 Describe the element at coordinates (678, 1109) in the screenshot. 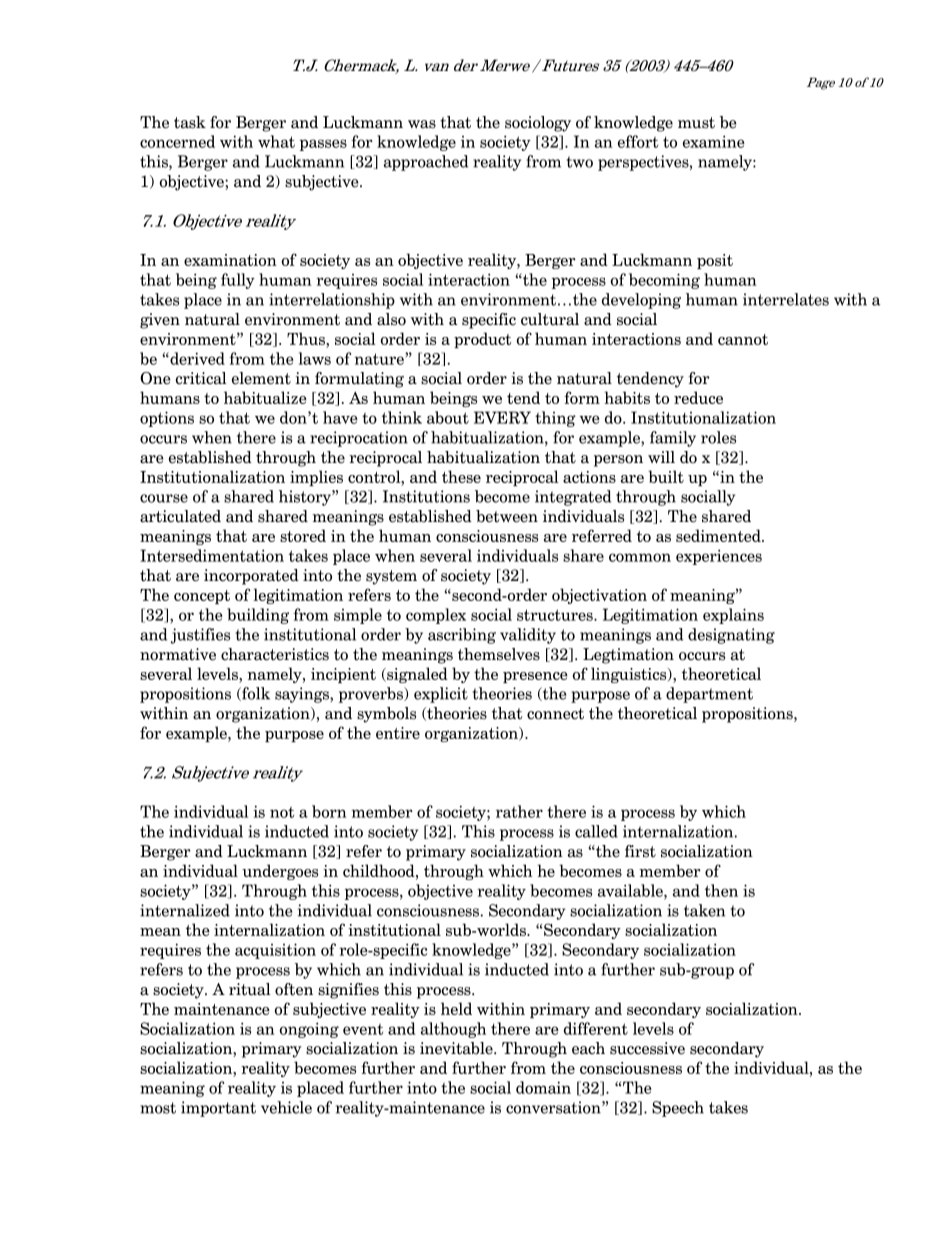

I see `Speech` at that location.
